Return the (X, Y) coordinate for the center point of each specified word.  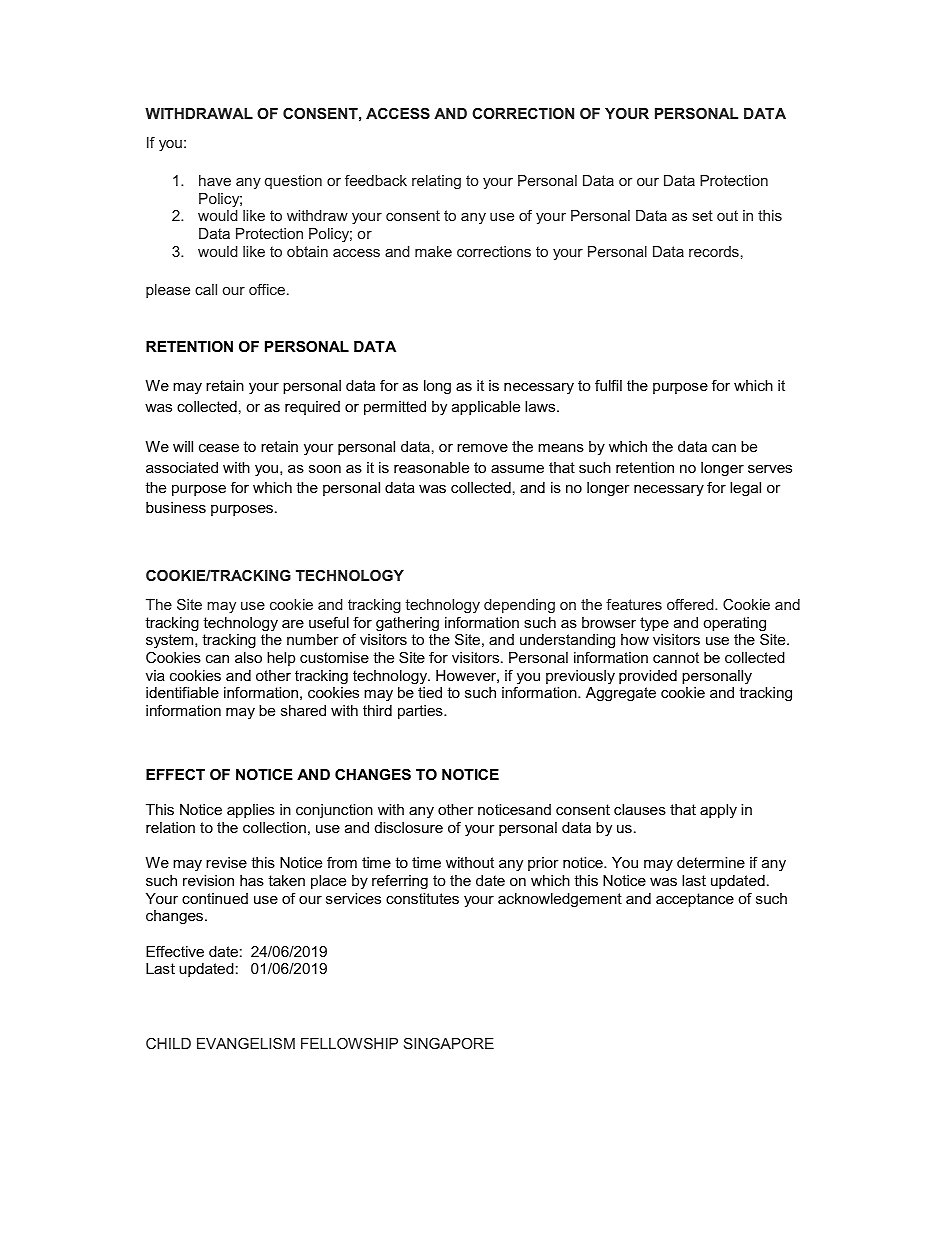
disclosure (409, 827)
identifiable (182, 692)
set (702, 215)
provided (648, 677)
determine (711, 862)
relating (436, 182)
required (312, 408)
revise (226, 862)
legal (745, 489)
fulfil (608, 385)
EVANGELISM (246, 1043)
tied (430, 692)
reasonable (431, 467)
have (215, 180)
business (176, 507)
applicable (486, 408)
